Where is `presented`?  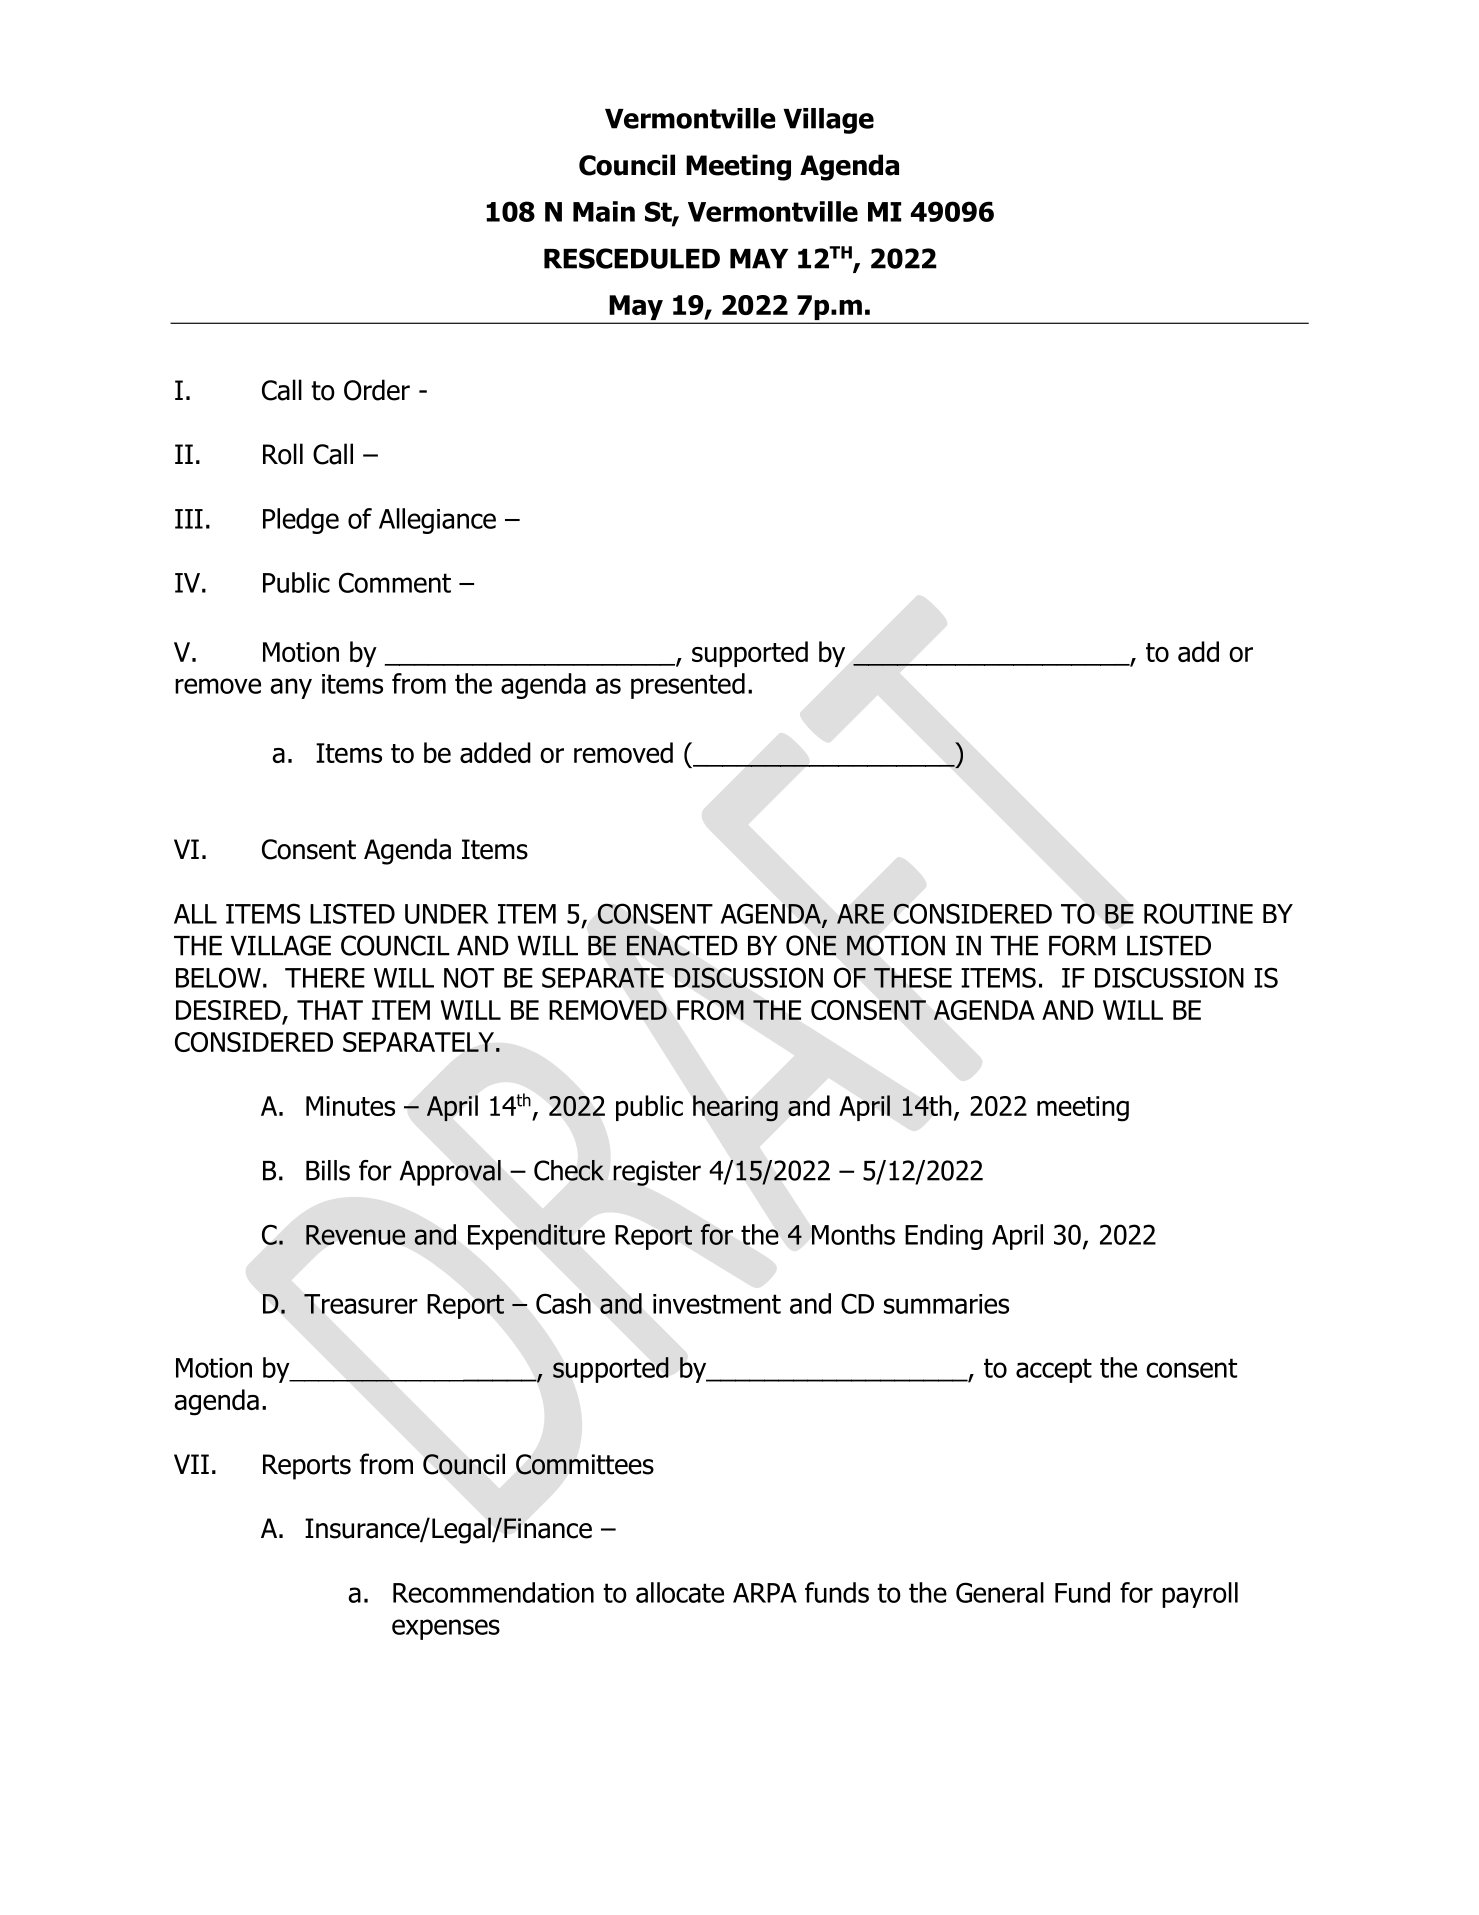 presented is located at coordinates (688, 686).
